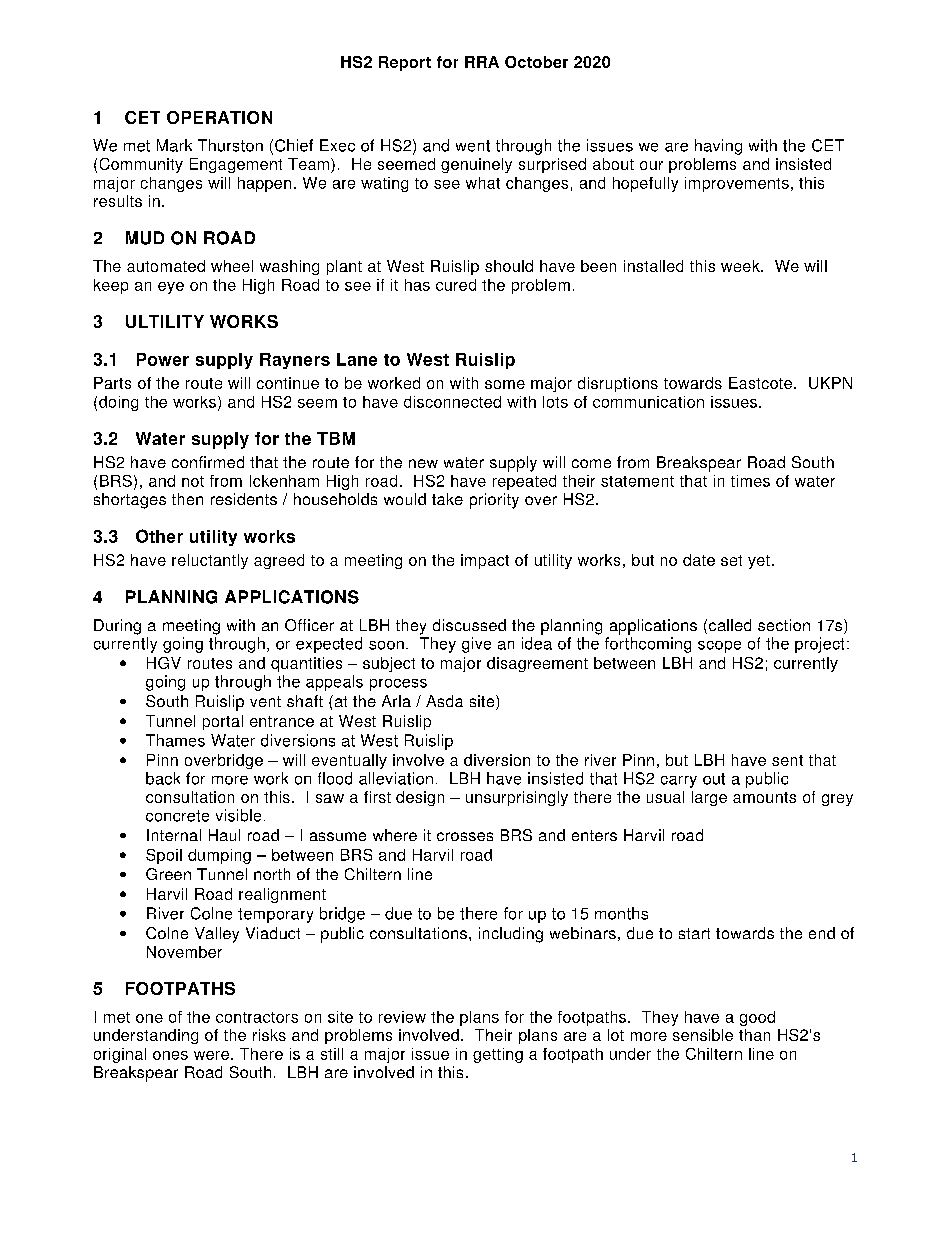  Describe the element at coordinates (219, 117) in the document. I see `OPERATION` at that location.
